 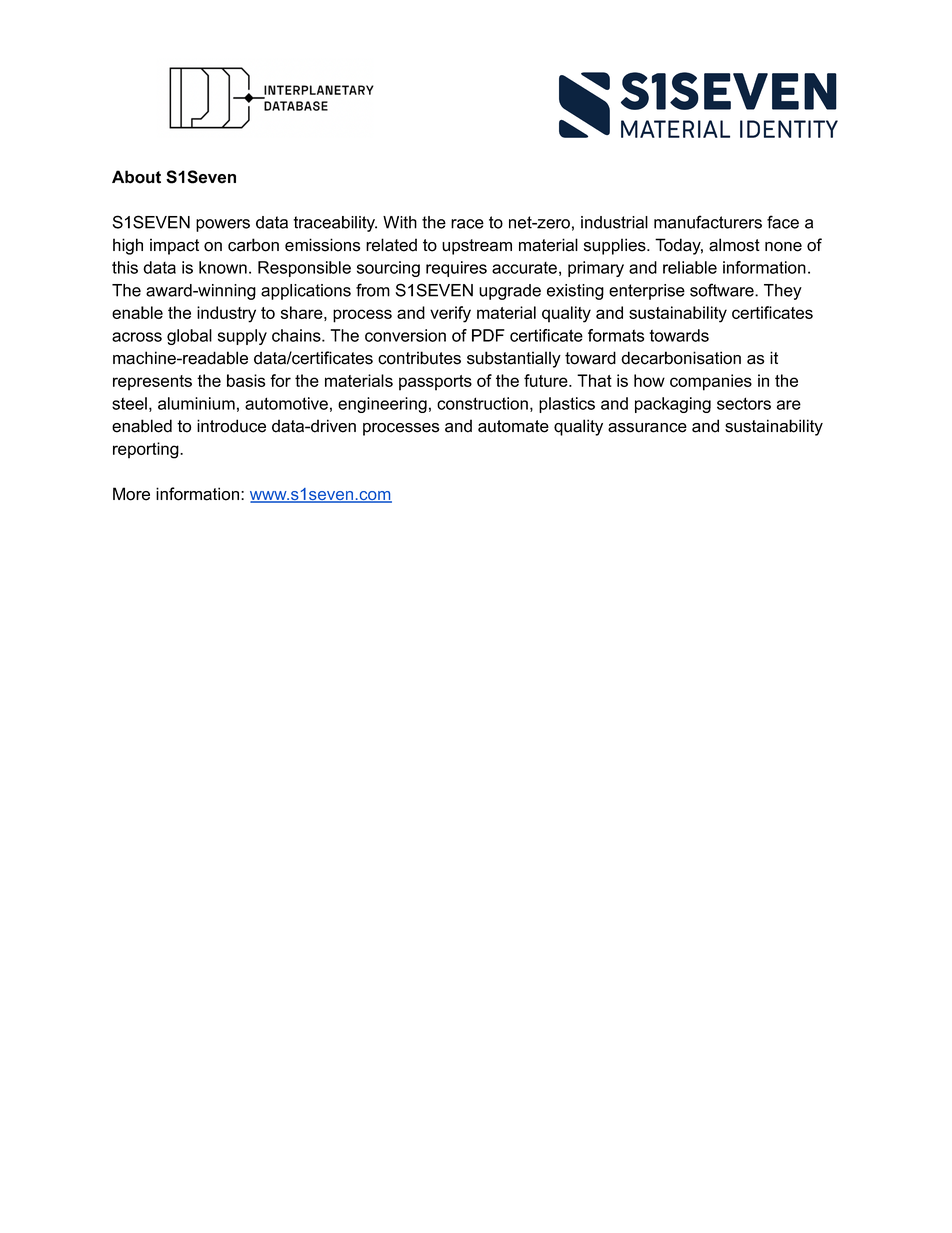 I want to click on software, so click(x=723, y=290).
